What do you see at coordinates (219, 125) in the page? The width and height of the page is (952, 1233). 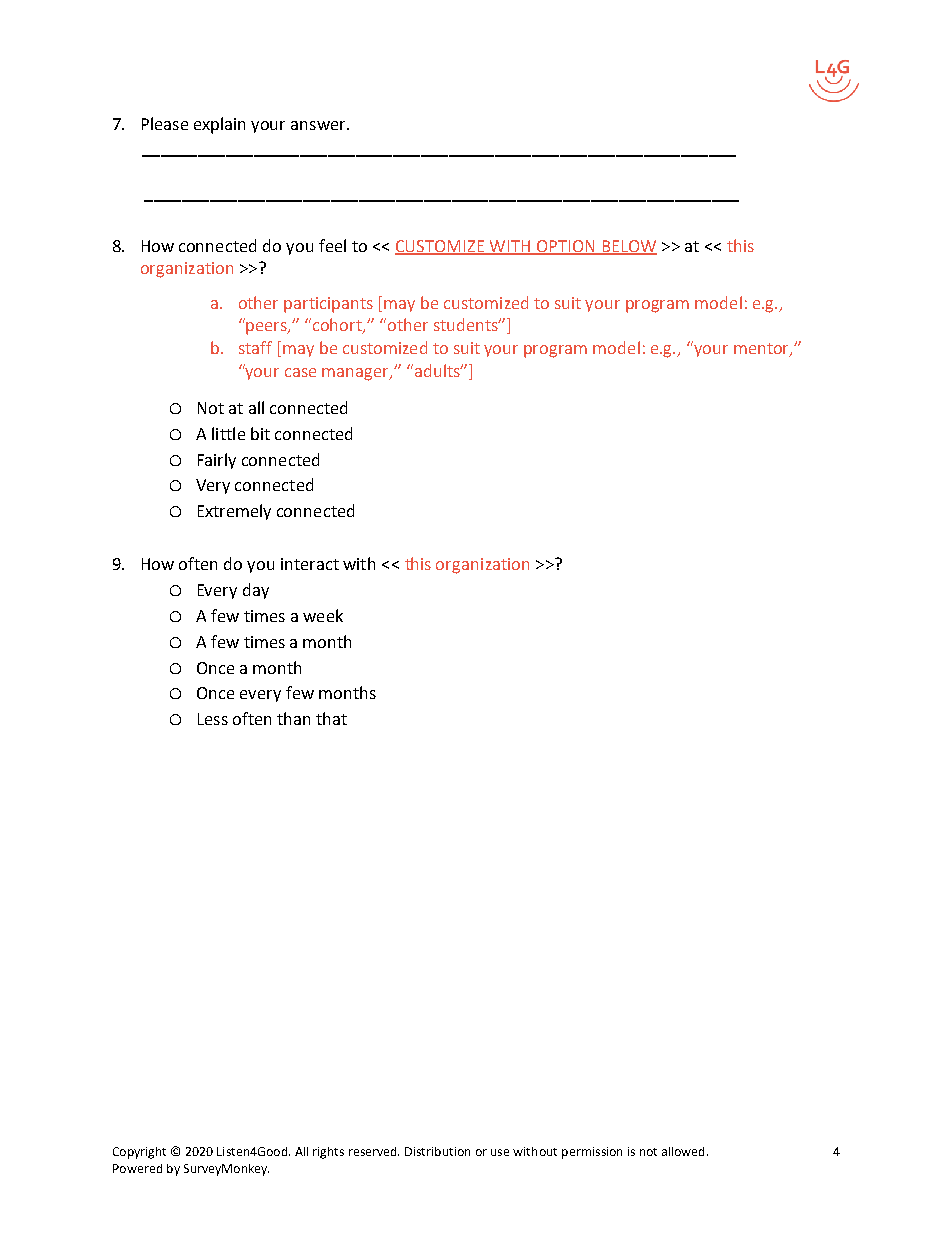 I see `explain` at bounding box center [219, 125].
